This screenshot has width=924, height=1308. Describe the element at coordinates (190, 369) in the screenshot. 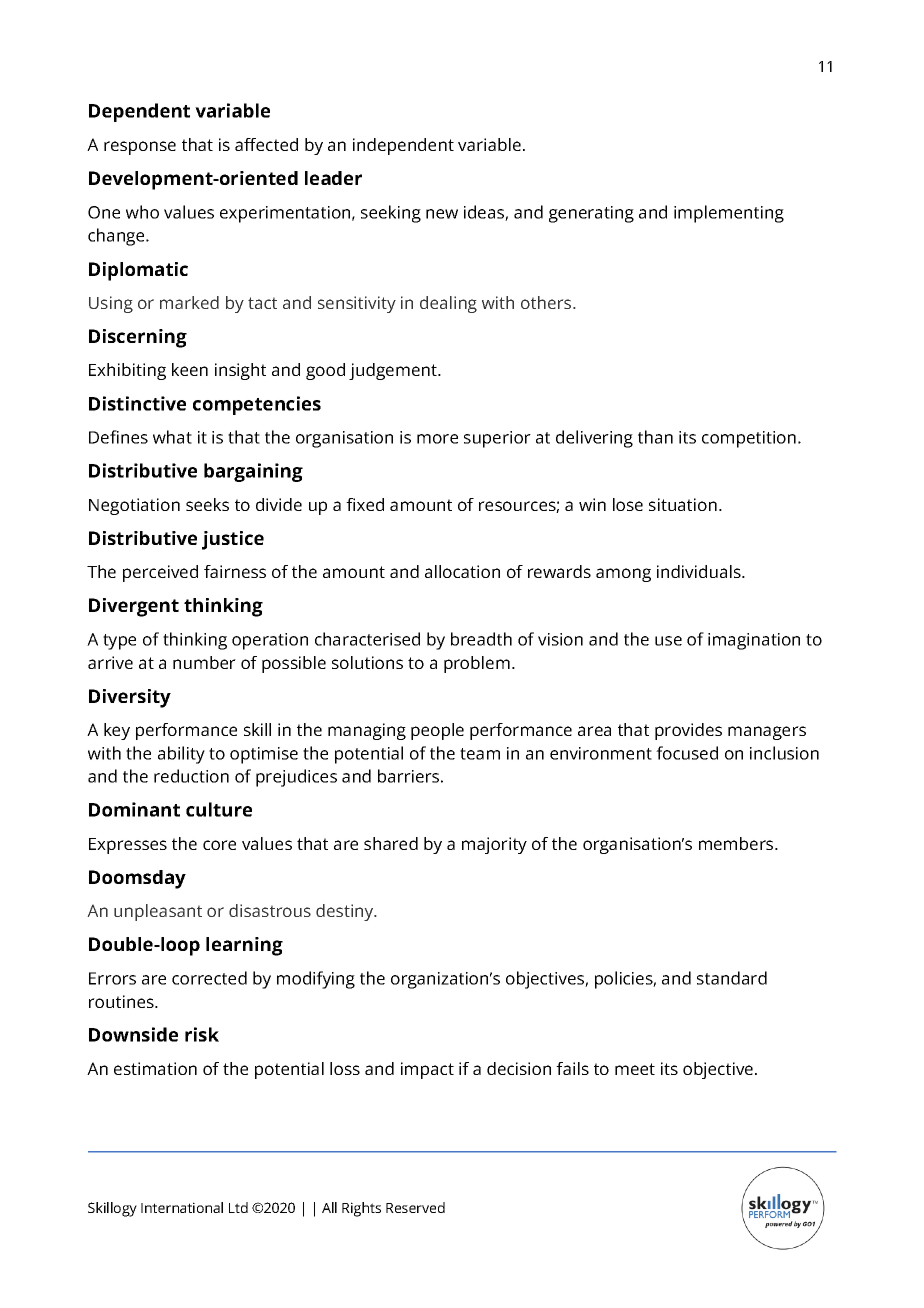

I see `keen` at that location.
